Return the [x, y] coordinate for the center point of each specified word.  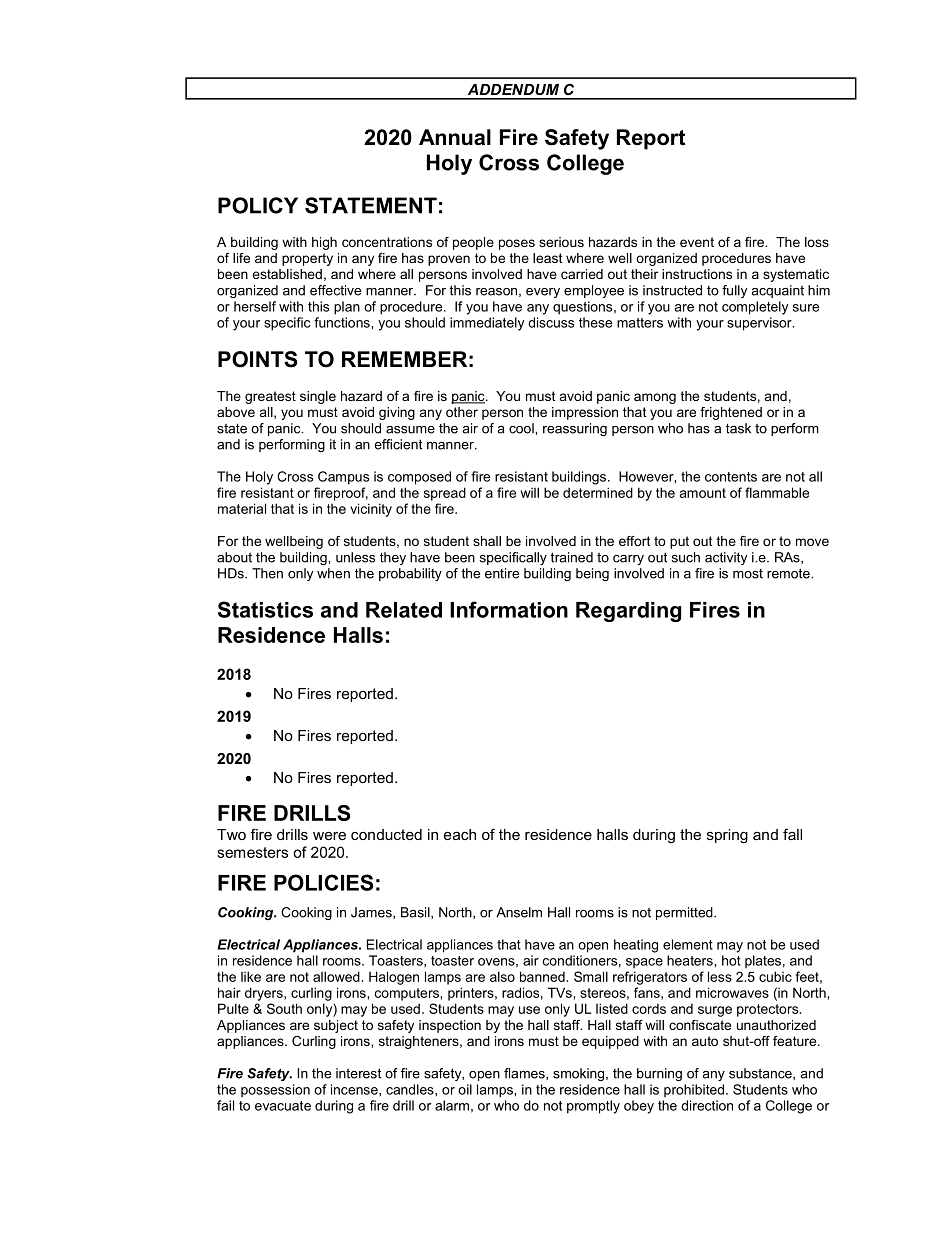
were [329, 836]
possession [275, 1090]
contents [731, 477]
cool [522, 428]
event [697, 242]
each [460, 834]
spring [727, 836]
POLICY [258, 205]
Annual [455, 137]
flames [525, 1074]
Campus [343, 478]
